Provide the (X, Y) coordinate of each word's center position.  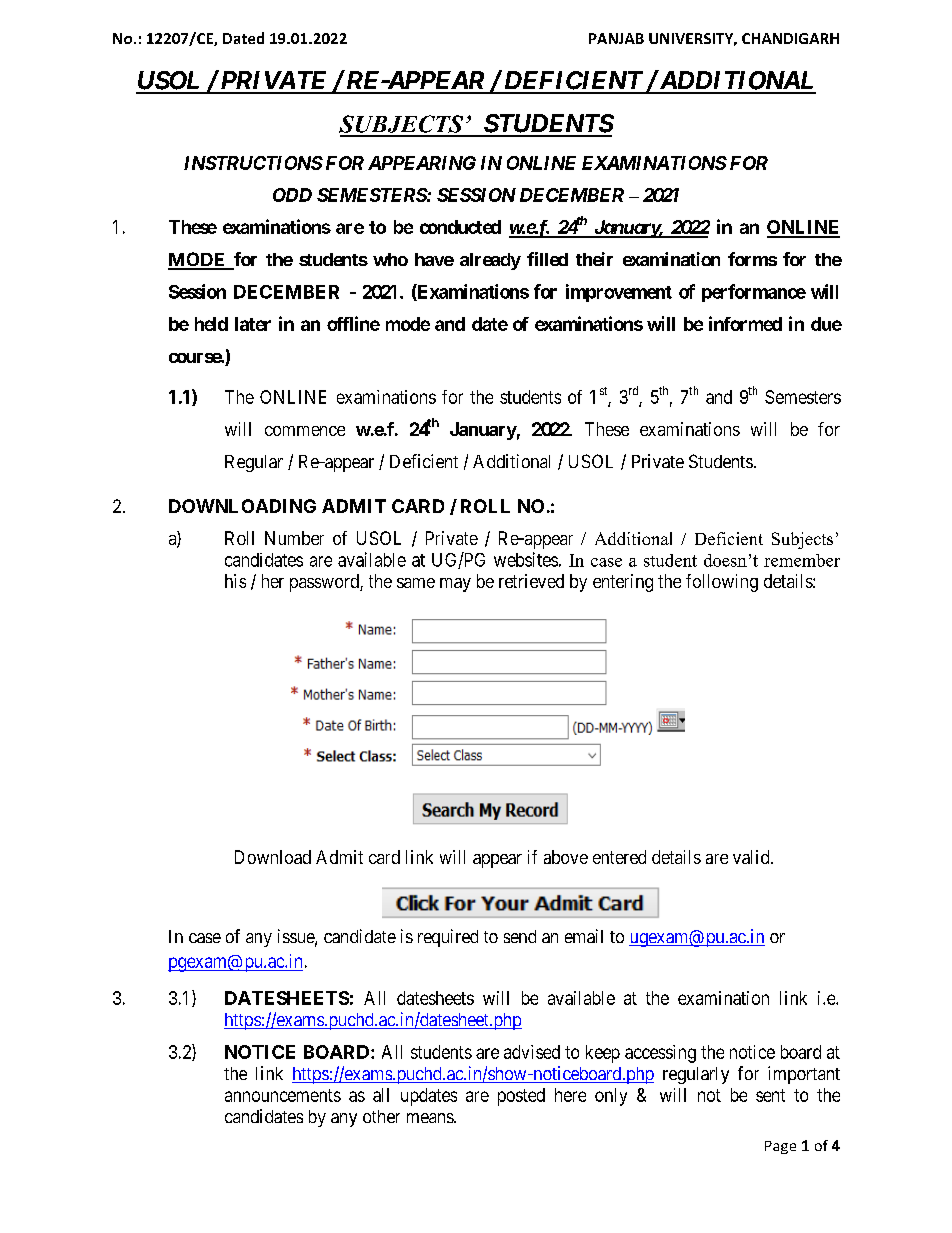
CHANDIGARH (790, 38)
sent (770, 1095)
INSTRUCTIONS (253, 163)
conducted (460, 227)
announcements (283, 1095)
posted (521, 1097)
